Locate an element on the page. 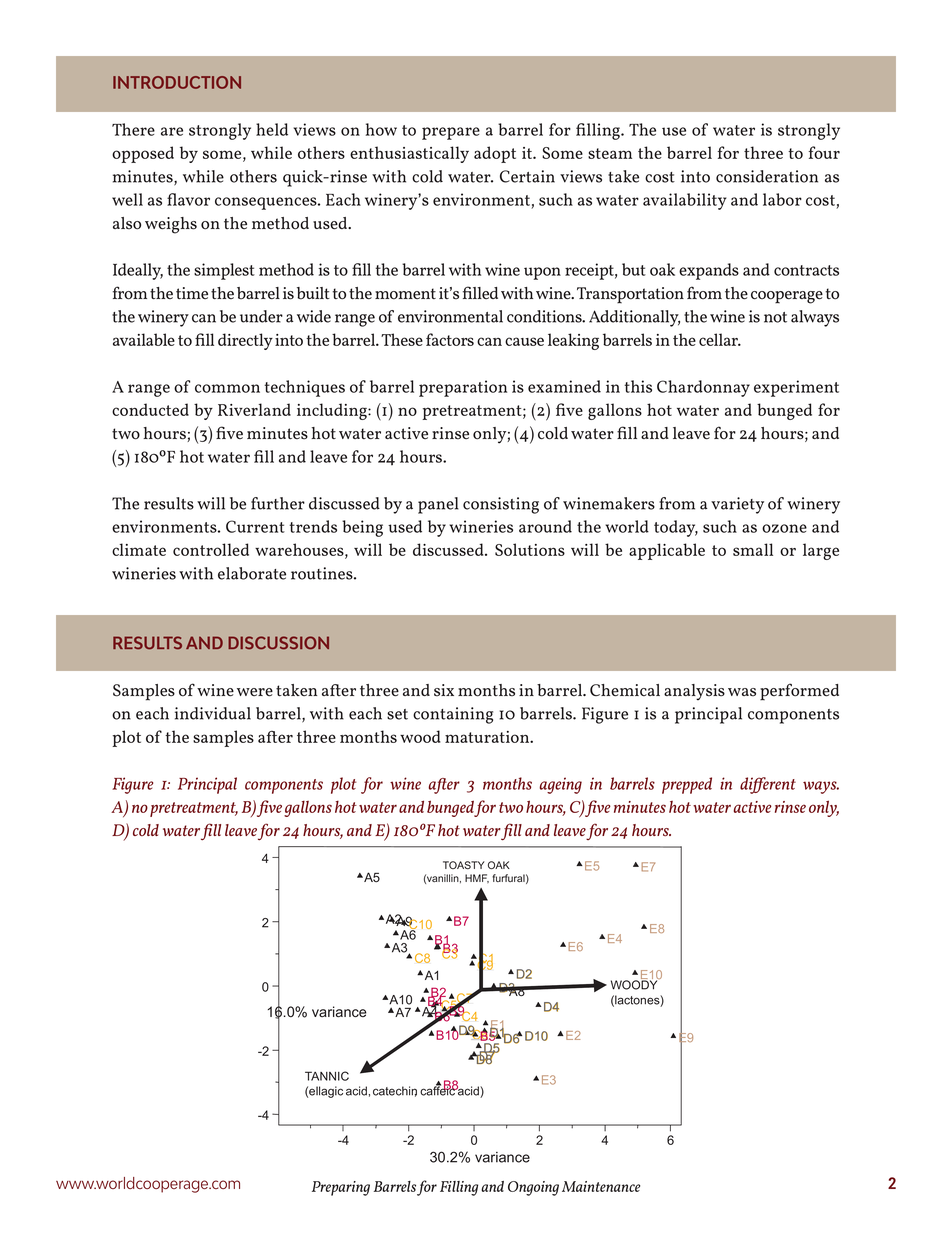  common is located at coordinates (227, 388).
